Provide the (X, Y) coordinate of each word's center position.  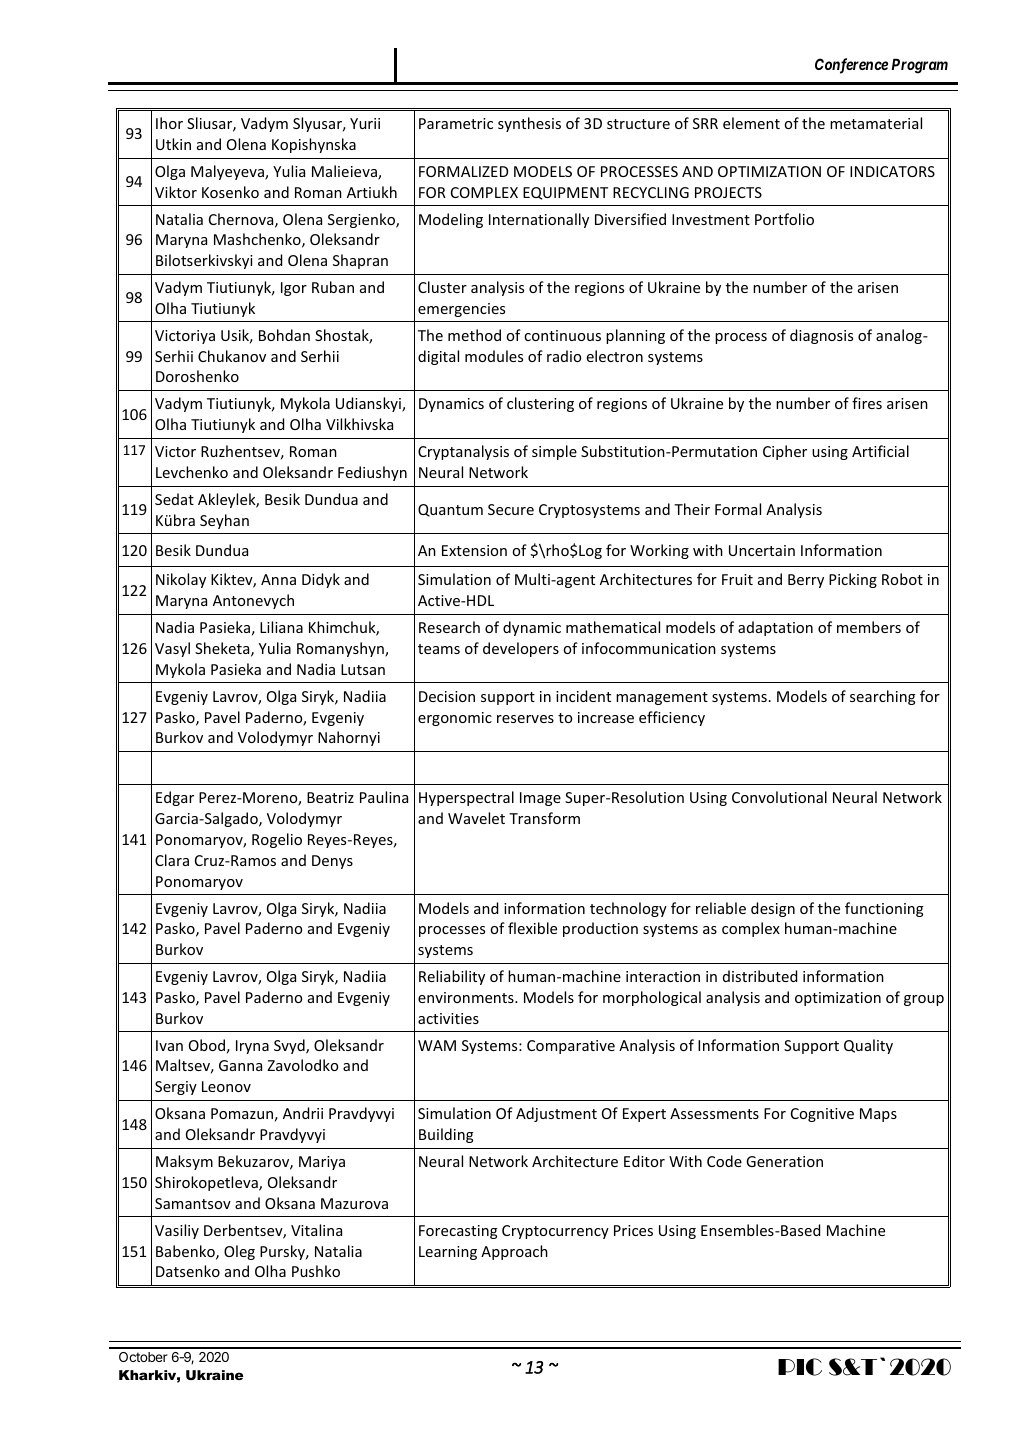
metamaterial (876, 123)
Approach (514, 1252)
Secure (511, 509)
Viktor (176, 192)
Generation (784, 1161)
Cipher (785, 452)
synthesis (529, 124)
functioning (884, 909)
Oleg (239, 1252)
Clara (172, 860)
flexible (532, 928)
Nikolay (181, 580)
